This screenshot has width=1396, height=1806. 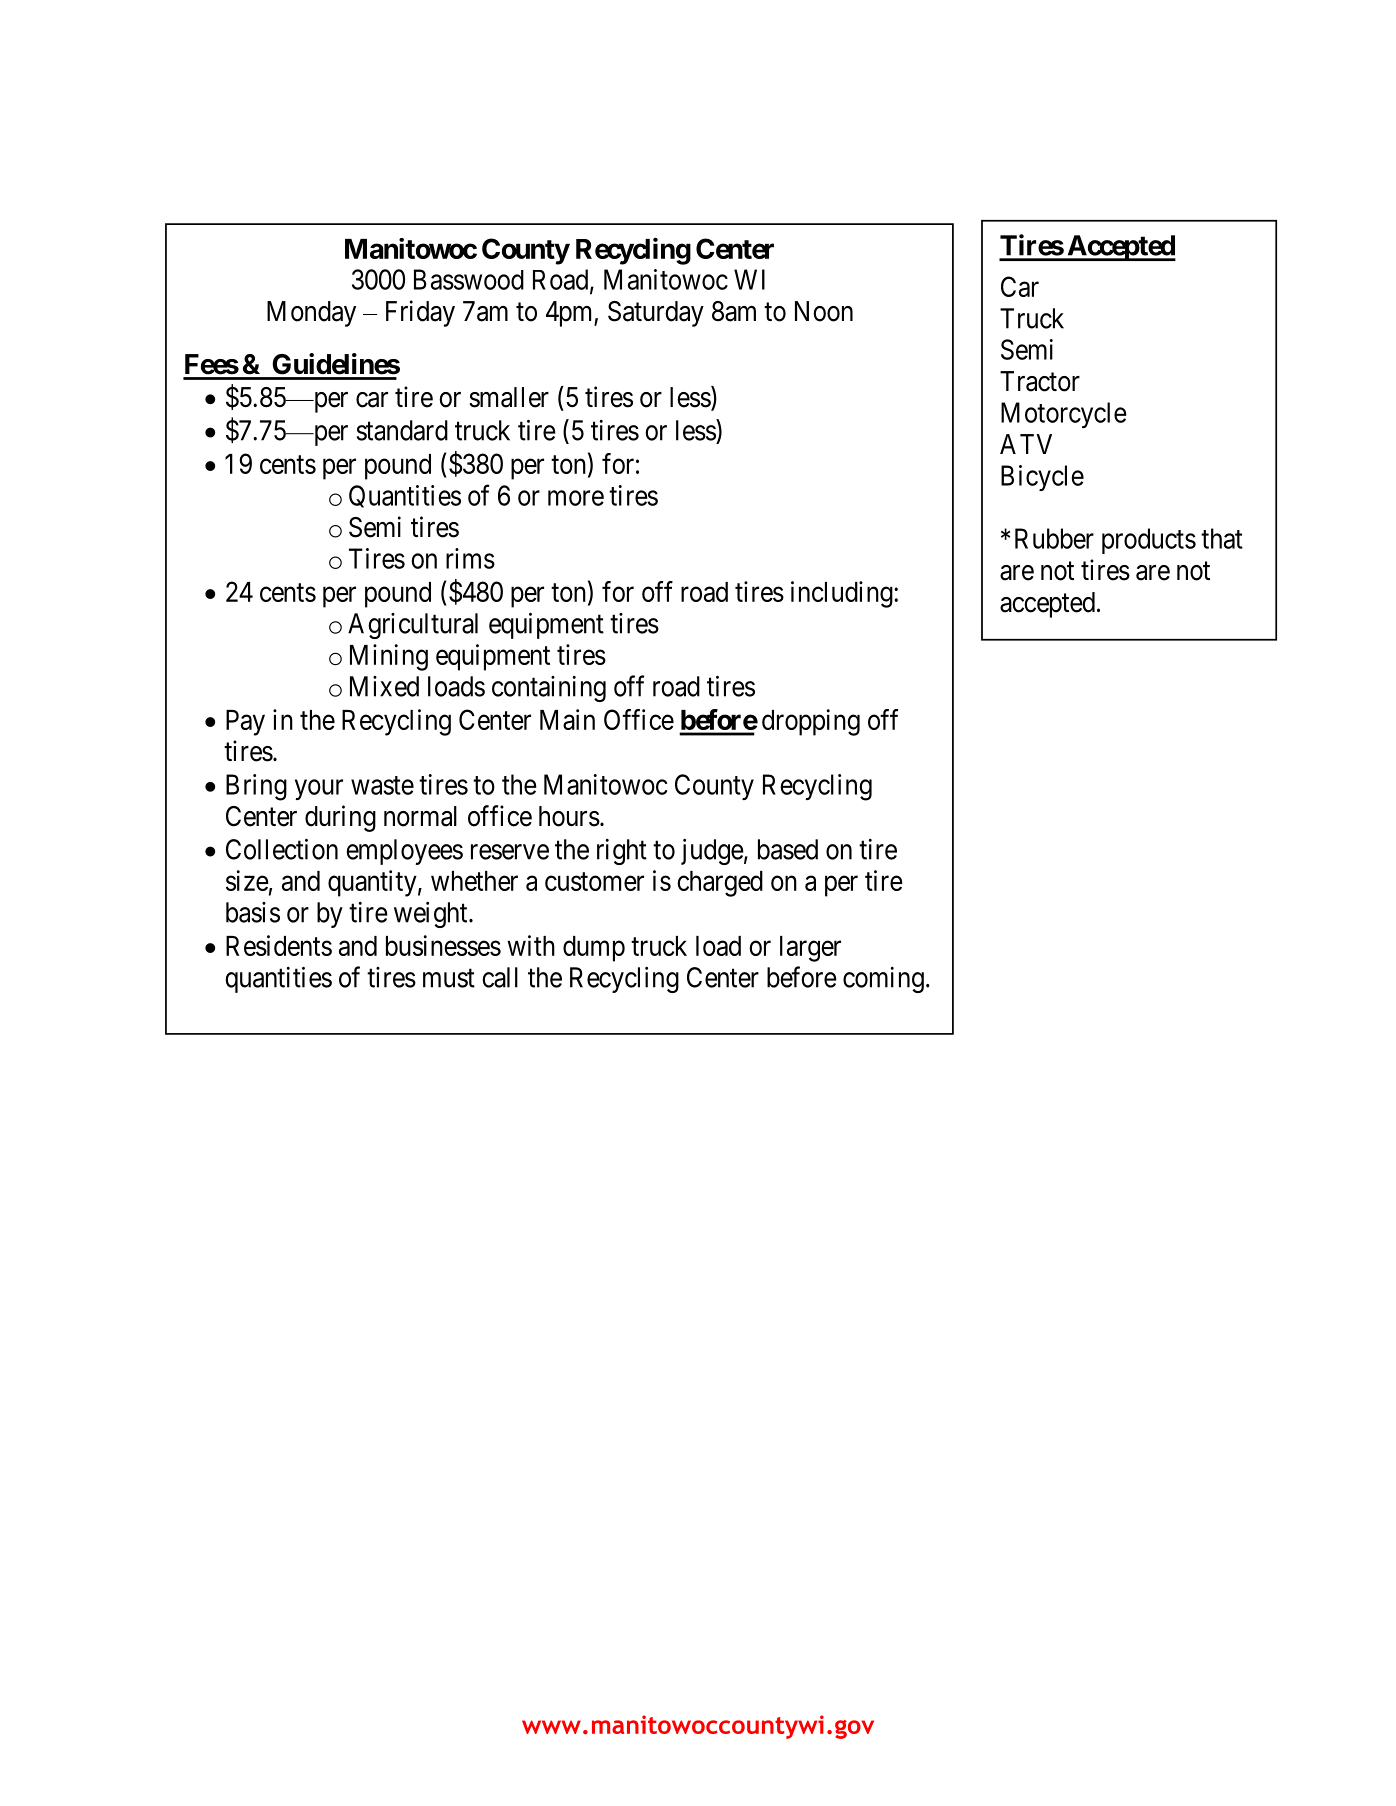 What do you see at coordinates (824, 311) in the screenshot?
I see `Noon` at bounding box center [824, 311].
